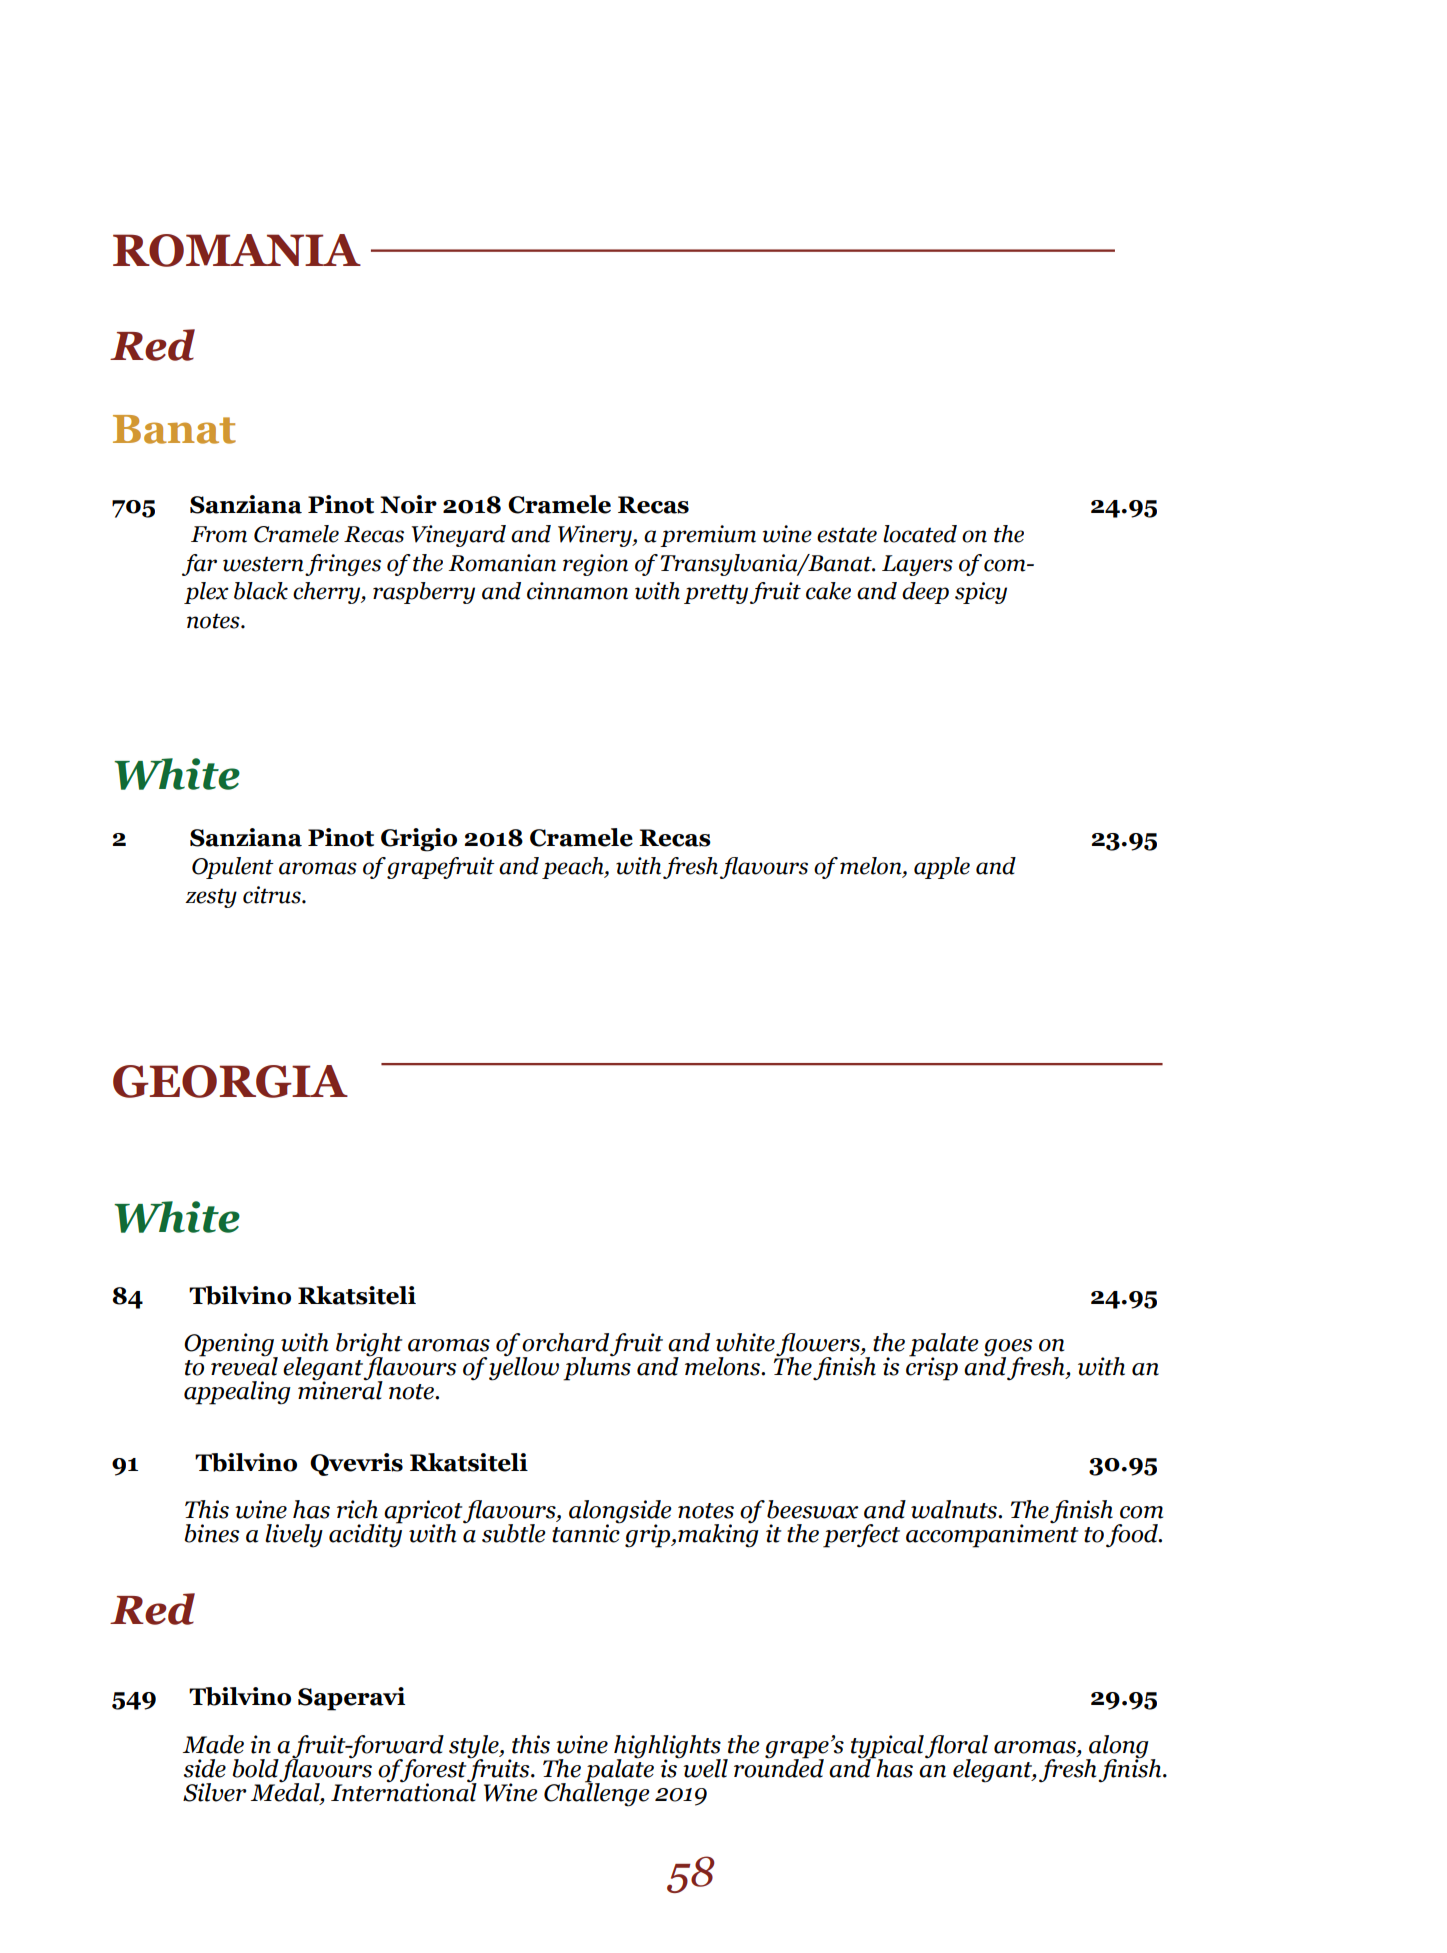 The image size is (1447, 1953). I want to click on bold, so click(255, 1768).
